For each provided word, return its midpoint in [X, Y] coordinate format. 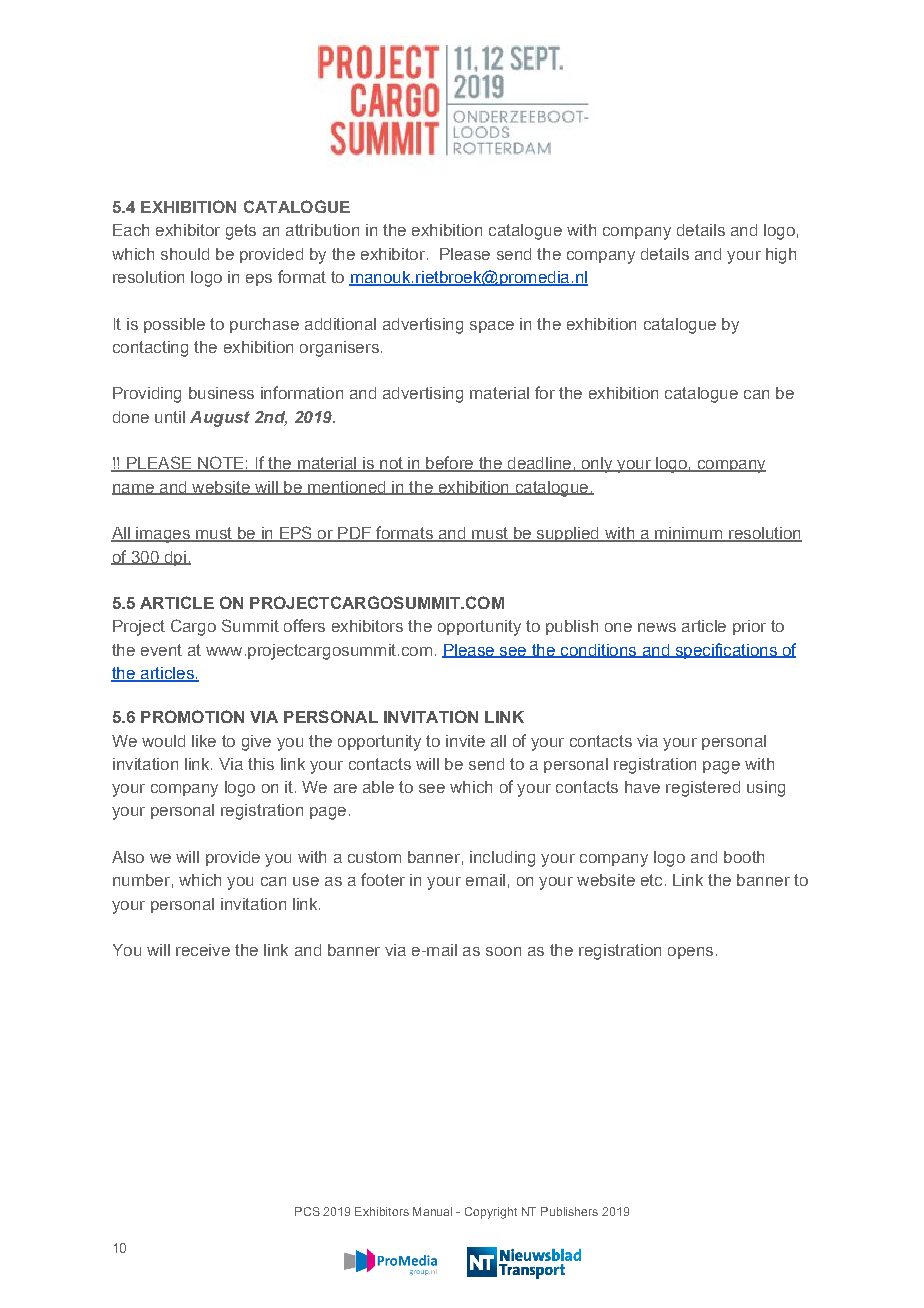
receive [203, 950]
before [450, 464]
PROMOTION [192, 716]
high [781, 256]
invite [465, 741]
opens [690, 953]
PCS [307, 1211]
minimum [689, 534]
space [492, 327]
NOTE [221, 464]
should [185, 254]
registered [703, 789]
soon [503, 951]
